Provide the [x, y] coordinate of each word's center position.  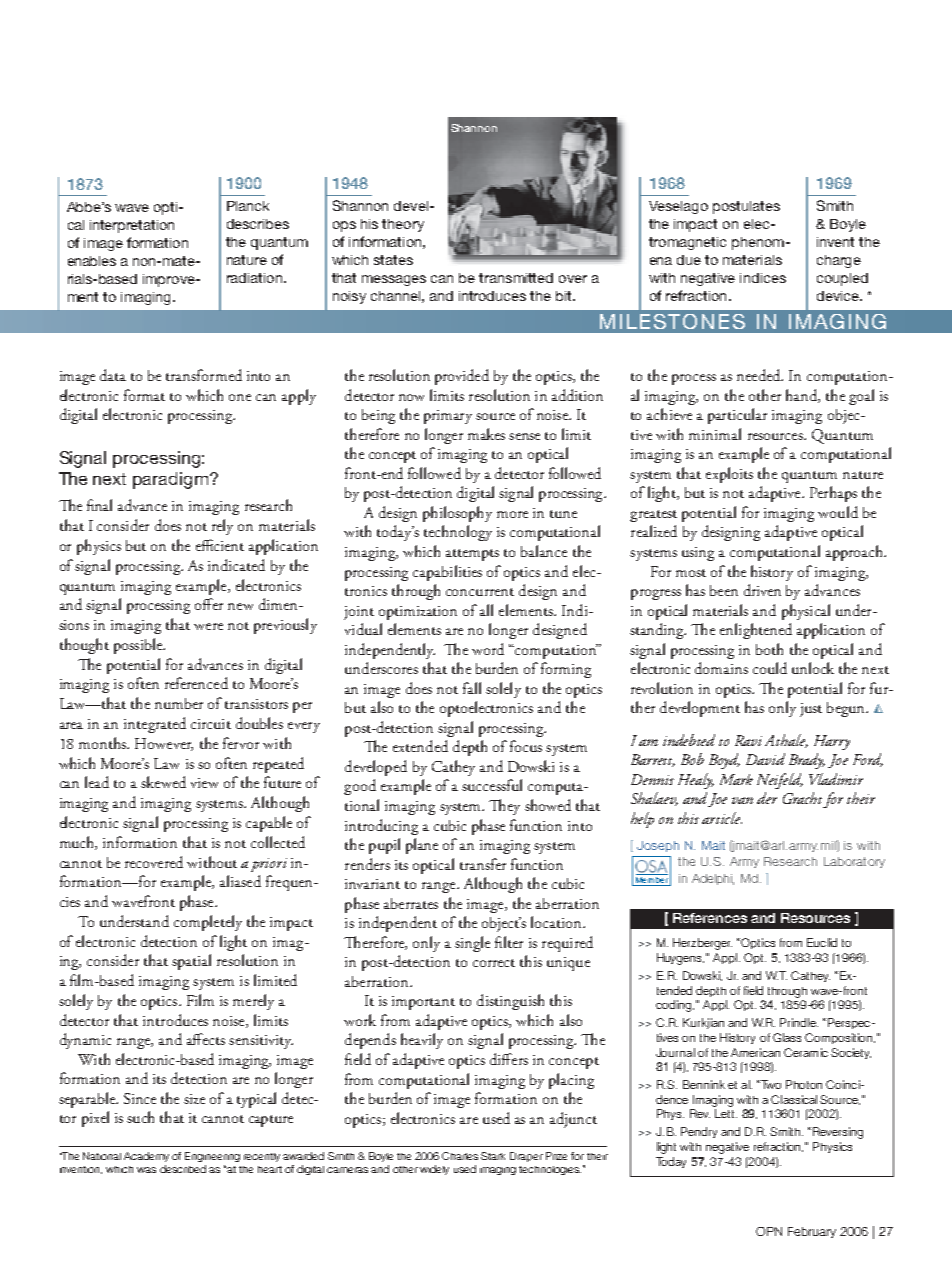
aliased [240, 881]
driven [762, 590]
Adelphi [713, 879]
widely [434, 1170]
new [240, 606]
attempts [472, 555]
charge [839, 261]
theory [403, 225]
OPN [769, 1231]
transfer [483, 864]
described [183, 1169]
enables [92, 261]
